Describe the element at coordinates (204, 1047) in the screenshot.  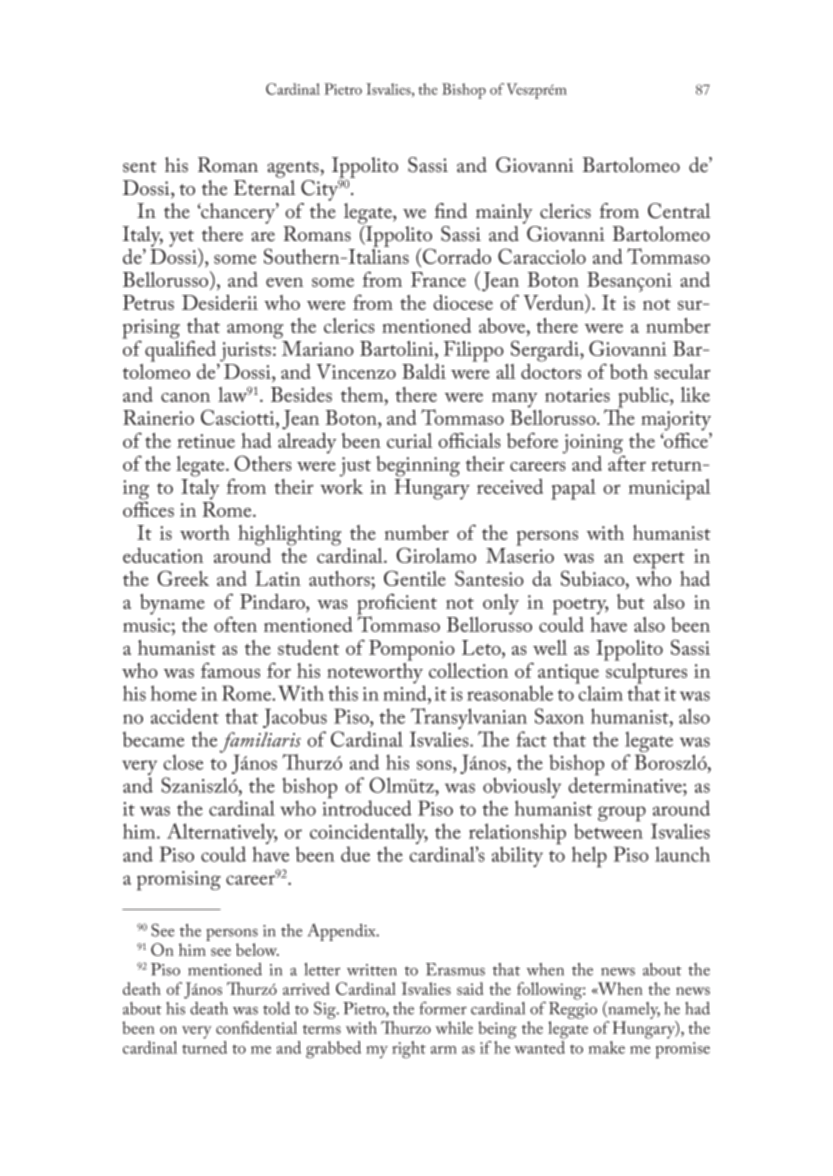
I see `turned` at that location.
